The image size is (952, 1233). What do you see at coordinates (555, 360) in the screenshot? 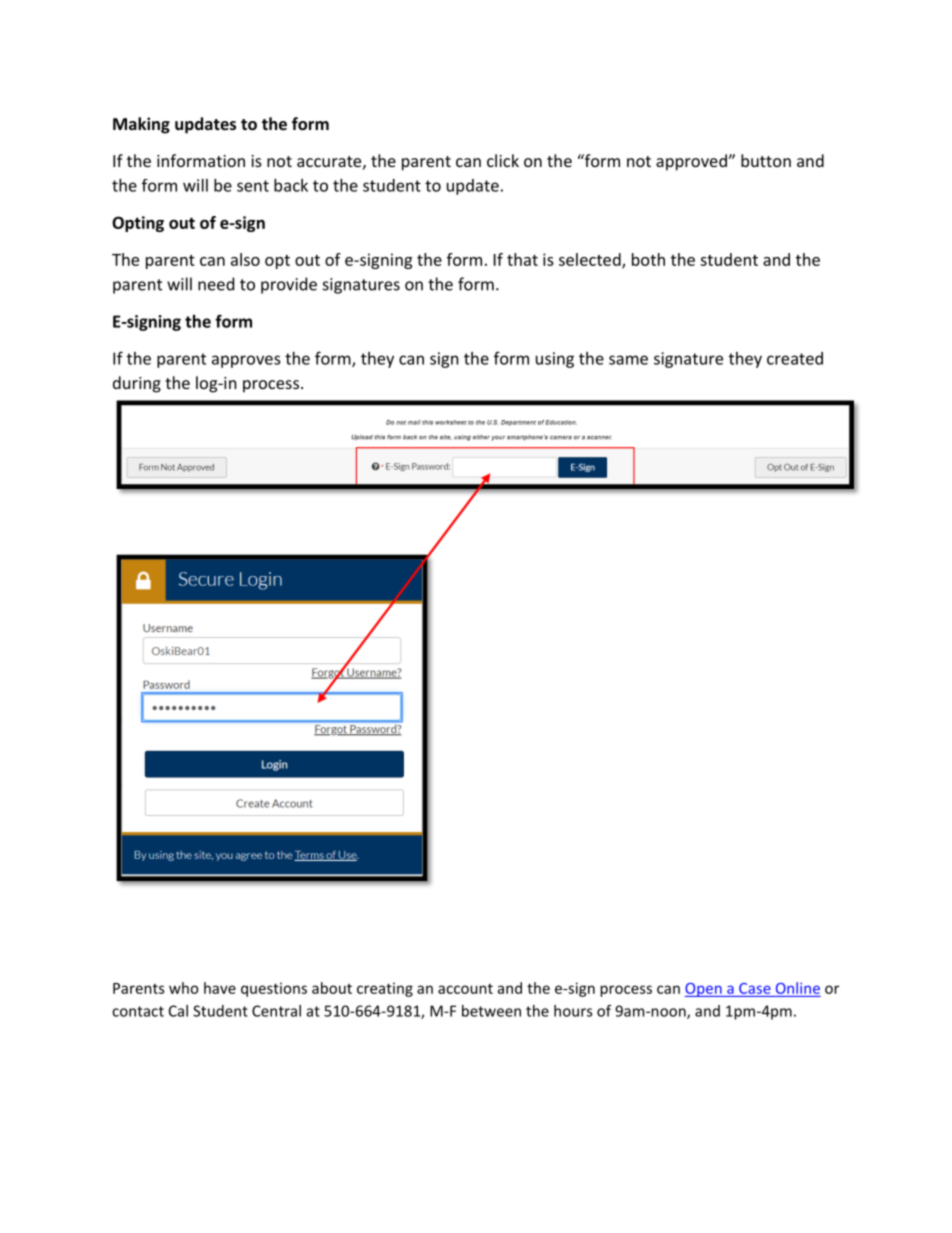
I see `using` at bounding box center [555, 360].
